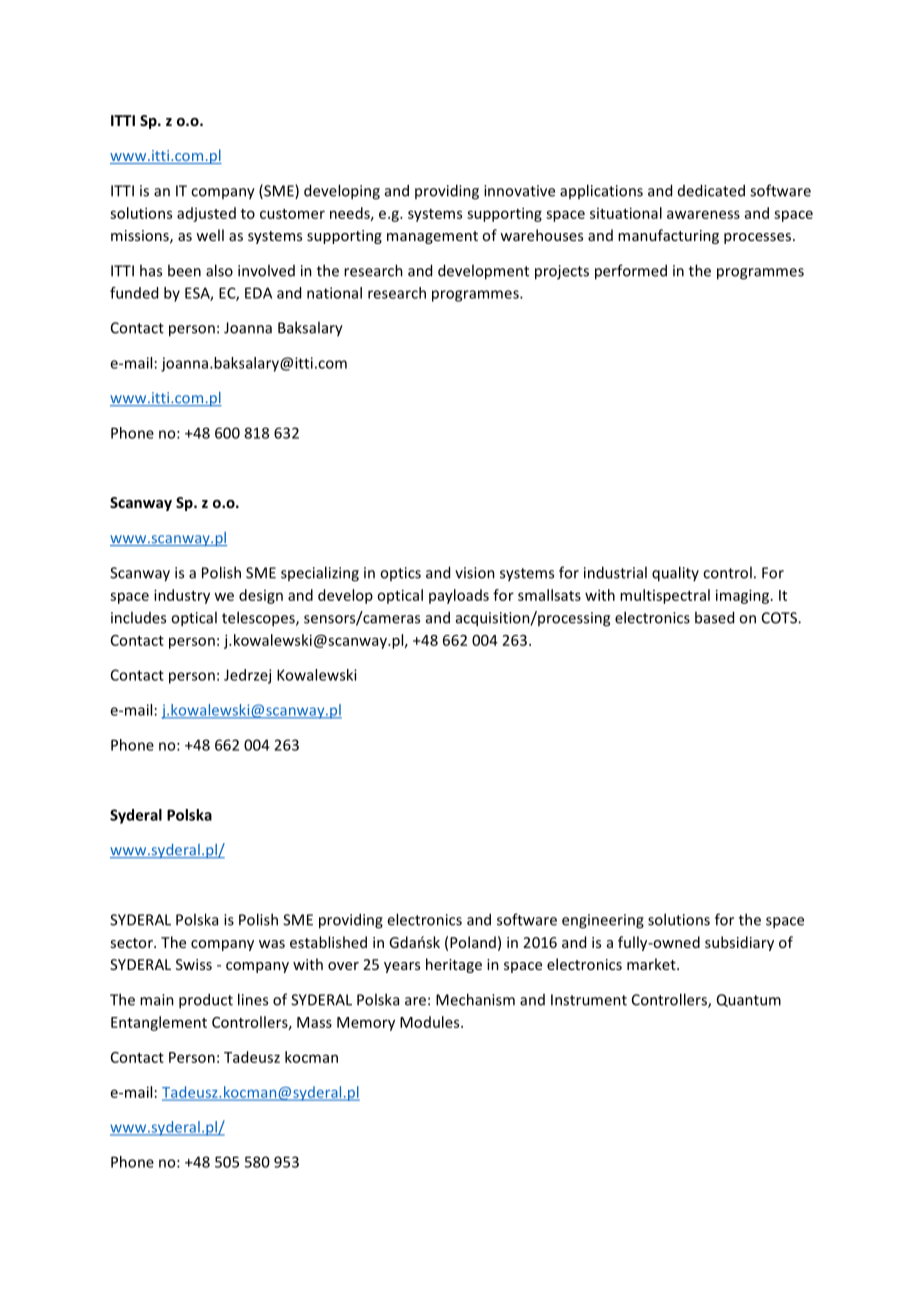  I want to click on adjusted, so click(206, 214).
